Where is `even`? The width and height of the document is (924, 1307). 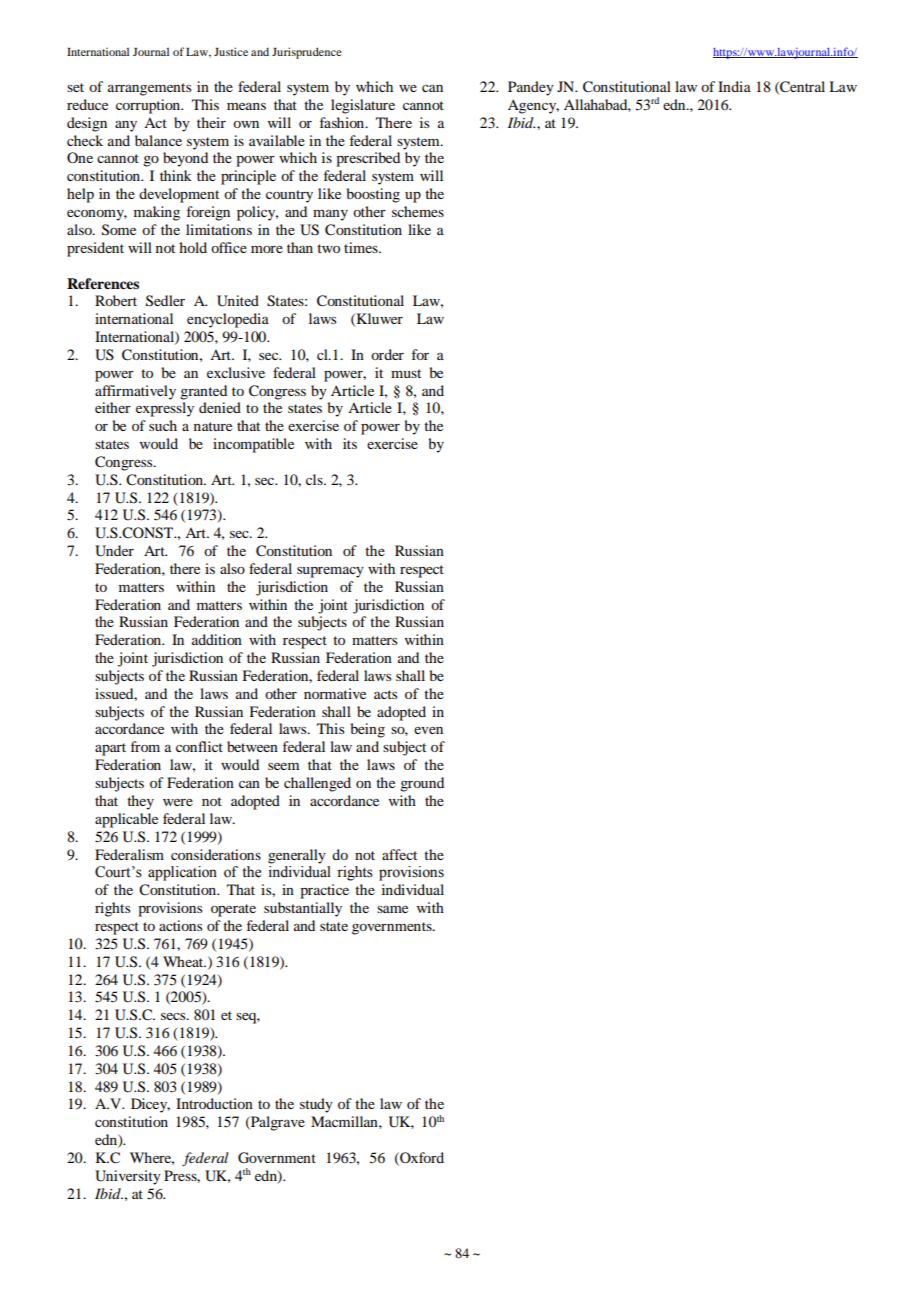 even is located at coordinates (428, 730).
